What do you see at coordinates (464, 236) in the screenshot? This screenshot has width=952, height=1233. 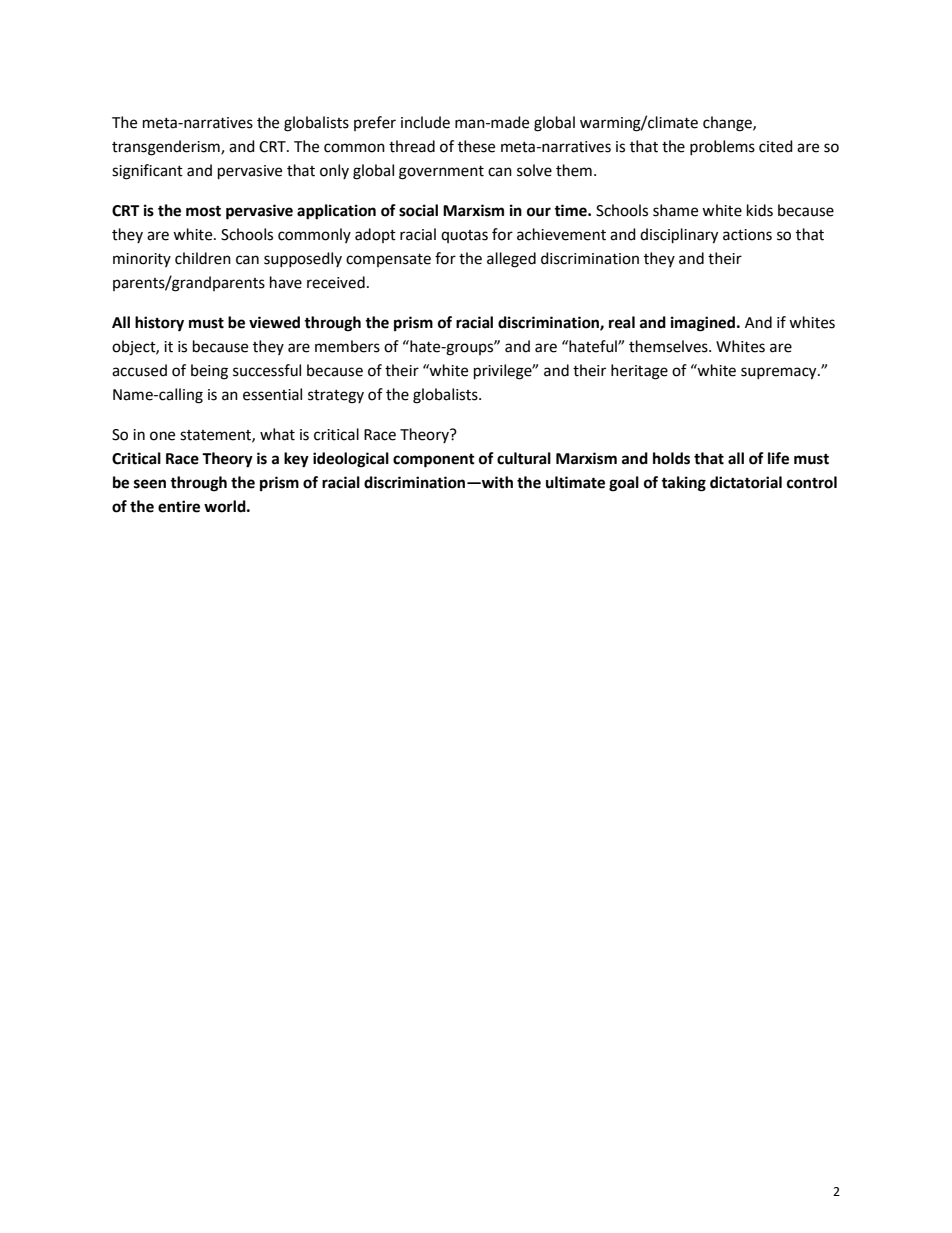 I see `quotas` at bounding box center [464, 236].
